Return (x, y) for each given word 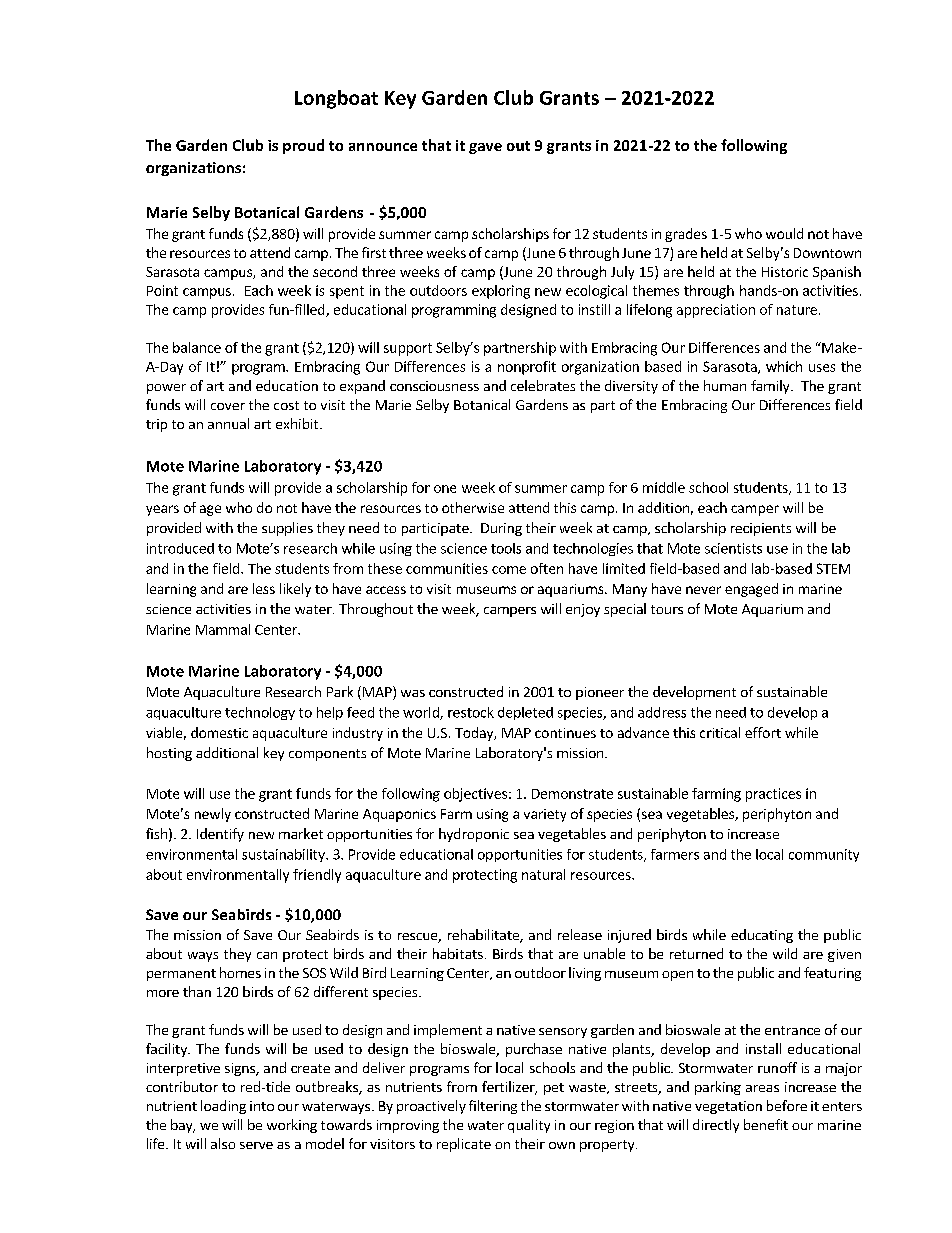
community (824, 855)
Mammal (223, 629)
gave (485, 148)
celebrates (543, 385)
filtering (493, 1107)
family (771, 387)
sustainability (284, 855)
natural (543, 874)
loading (223, 1107)
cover (228, 406)
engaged (751, 590)
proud (303, 146)
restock (471, 712)
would (784, 233)
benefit (766, 1124)
